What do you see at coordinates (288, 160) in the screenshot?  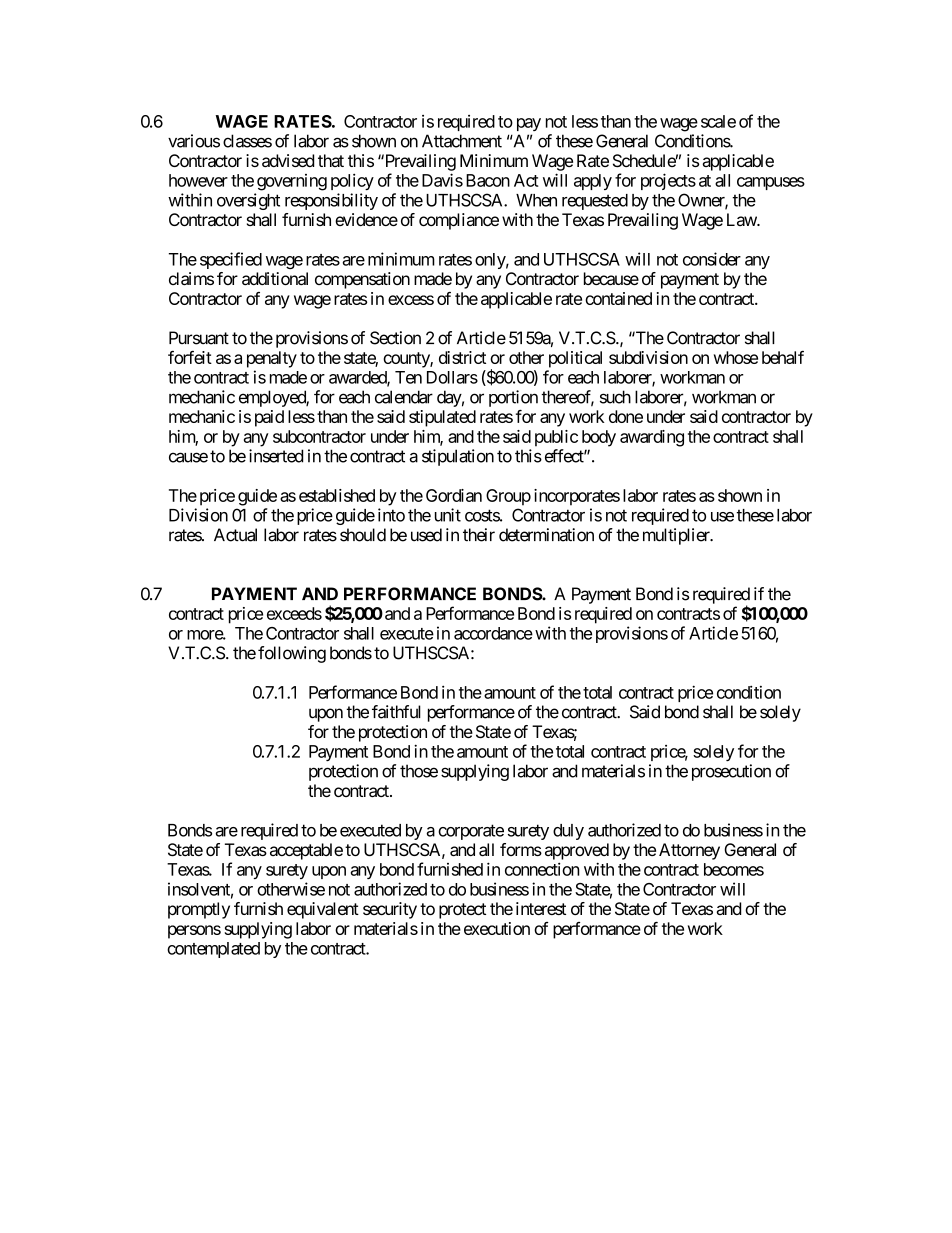 I see `advised` at bounding box center [288, 160].
